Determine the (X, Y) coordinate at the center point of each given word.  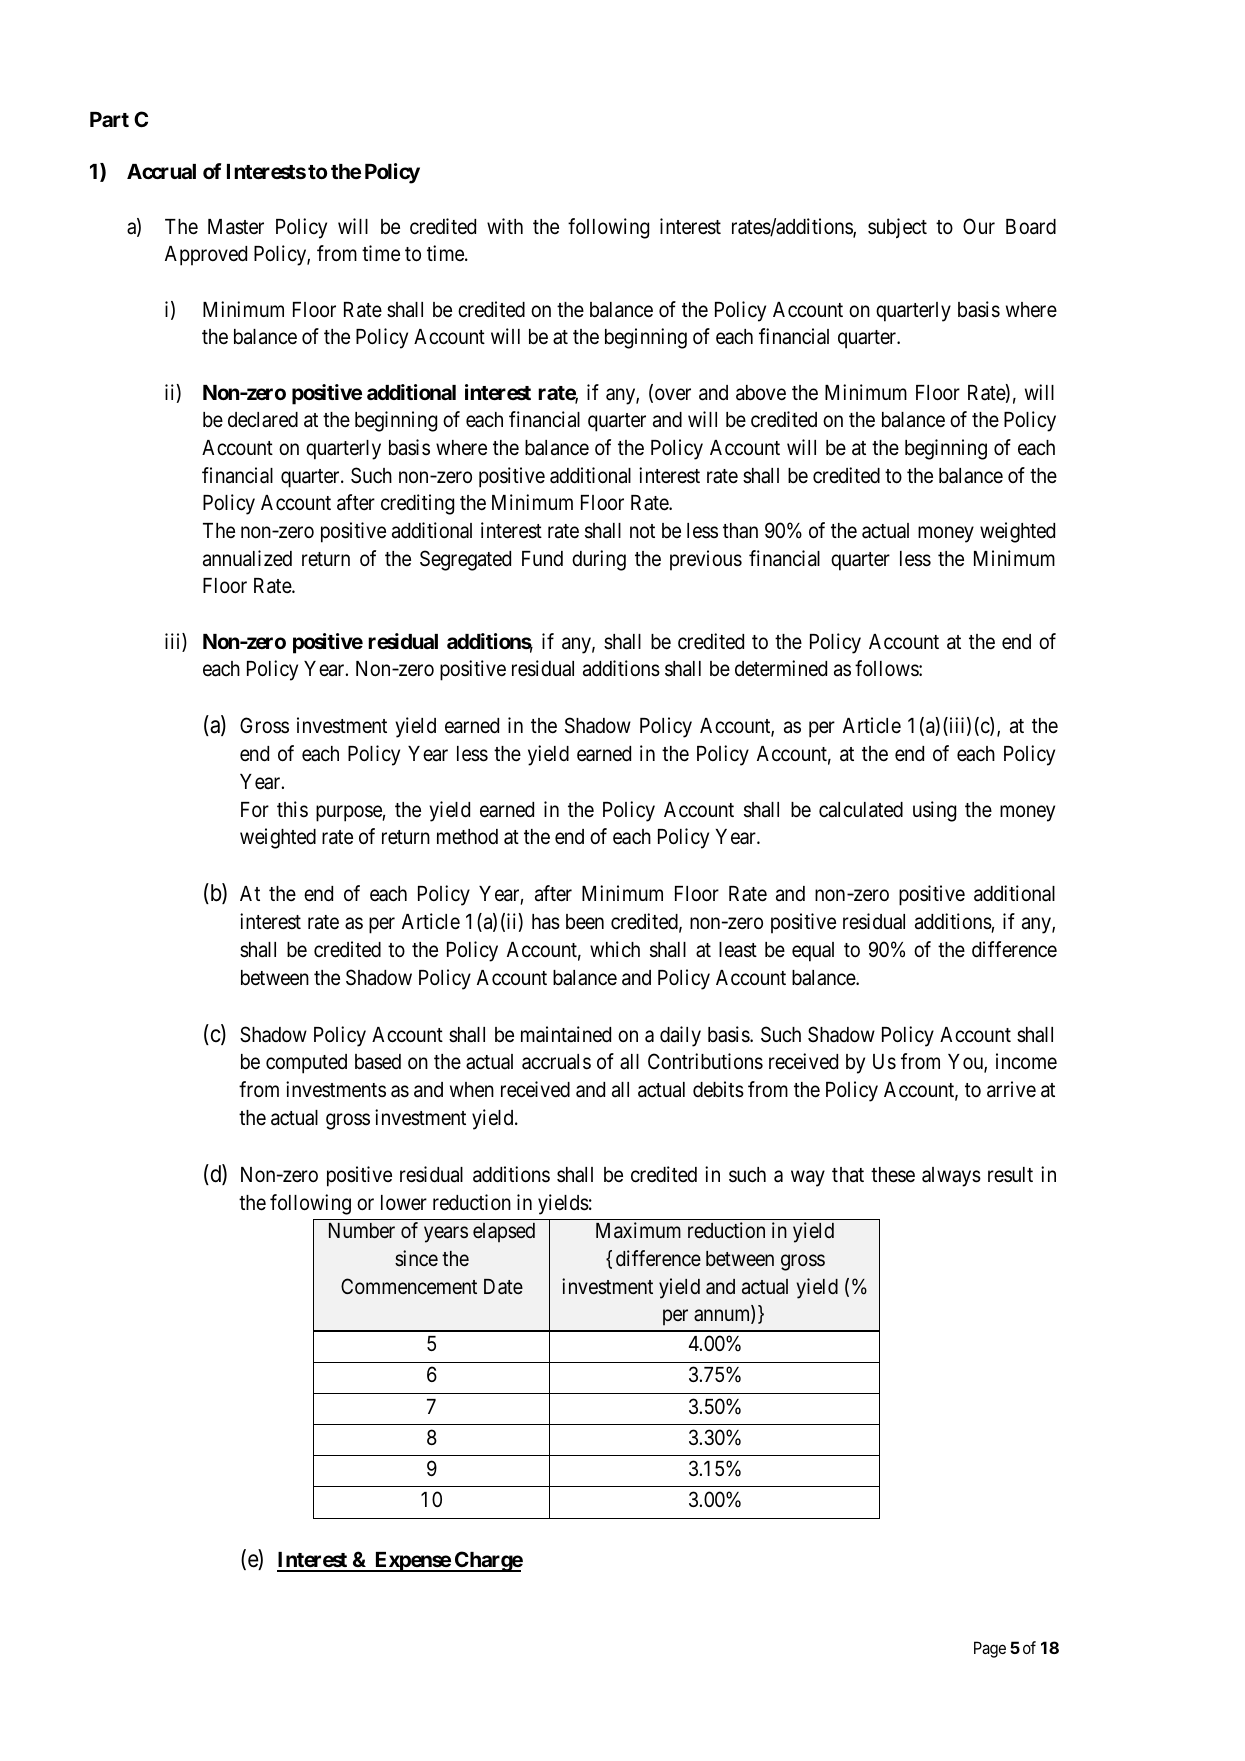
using (934, 811)
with (505, 226)
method (467, 837)
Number (362, 1230)
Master (236, 227)
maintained (566, 1034)
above (761, 393)
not (642, 531)
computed (306, 1064)
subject (897, 228)
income (1026, 1061)
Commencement (409, 1286)
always (951, 1177)
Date (503, 1287)
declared (263, 420)
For (255, 809)
